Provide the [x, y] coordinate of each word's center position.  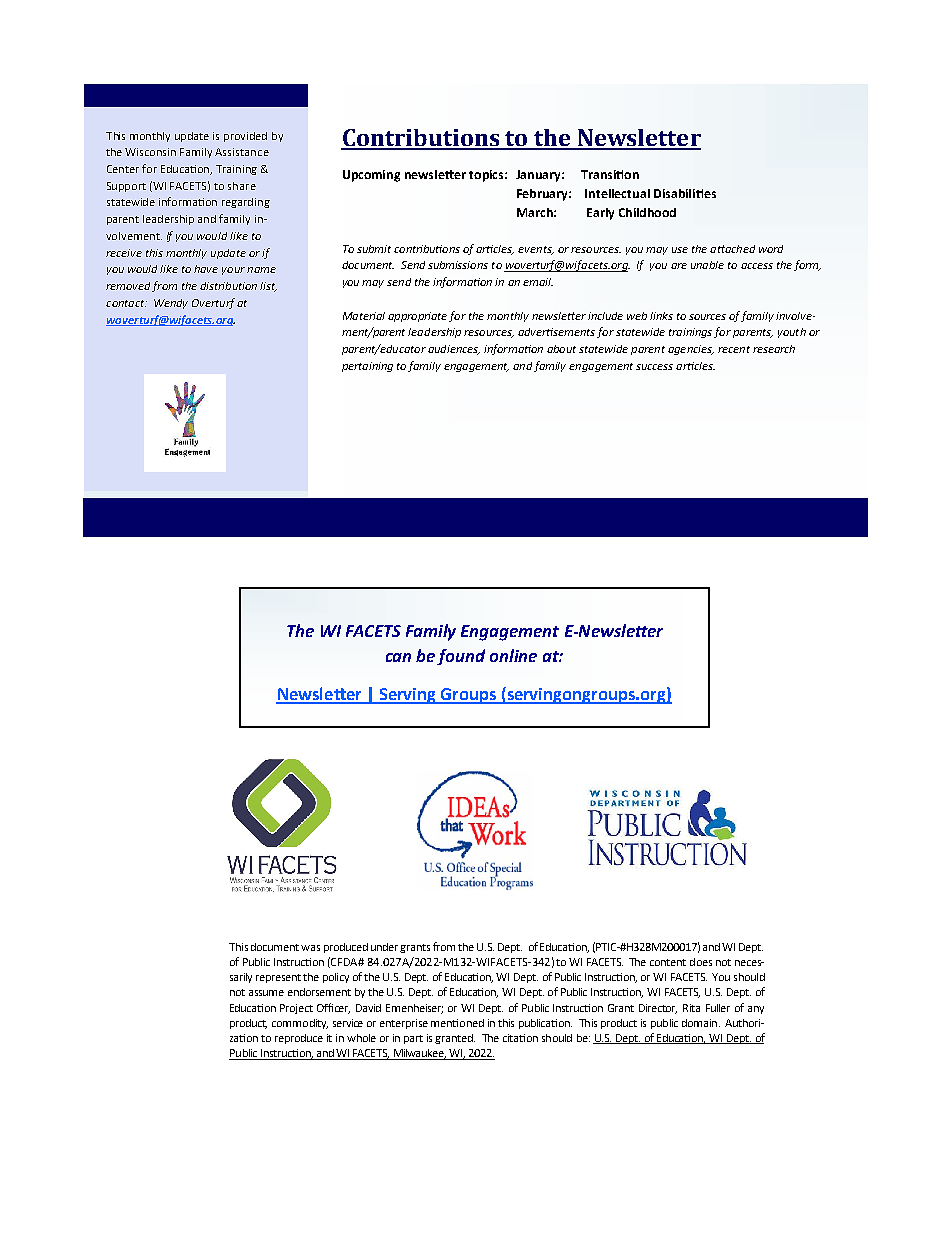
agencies [691, 350]
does [701, 962]
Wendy [171, 304]
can [398, 657]
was [310, 948]
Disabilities [685, 193]
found [461, 657]
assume [266, 993]
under [386, 947]
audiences [454, 350]
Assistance [242, 152]
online [513, 655]
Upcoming [371, 176]
